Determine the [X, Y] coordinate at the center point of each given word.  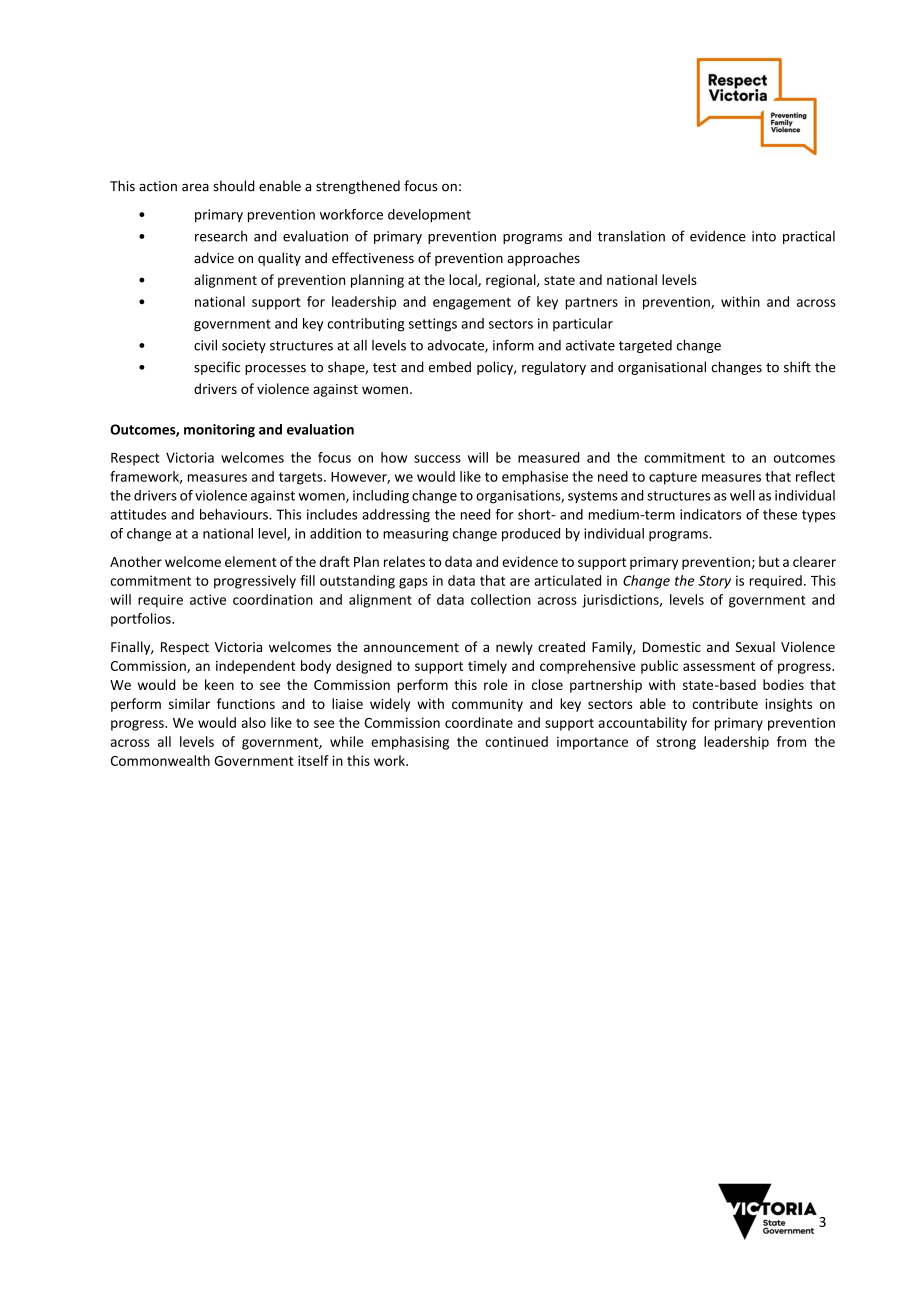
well [742, 495]
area [195, 187]
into [764, 236]
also [254, 722]
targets [302, 478]
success [437, 459]
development [429, 215]
